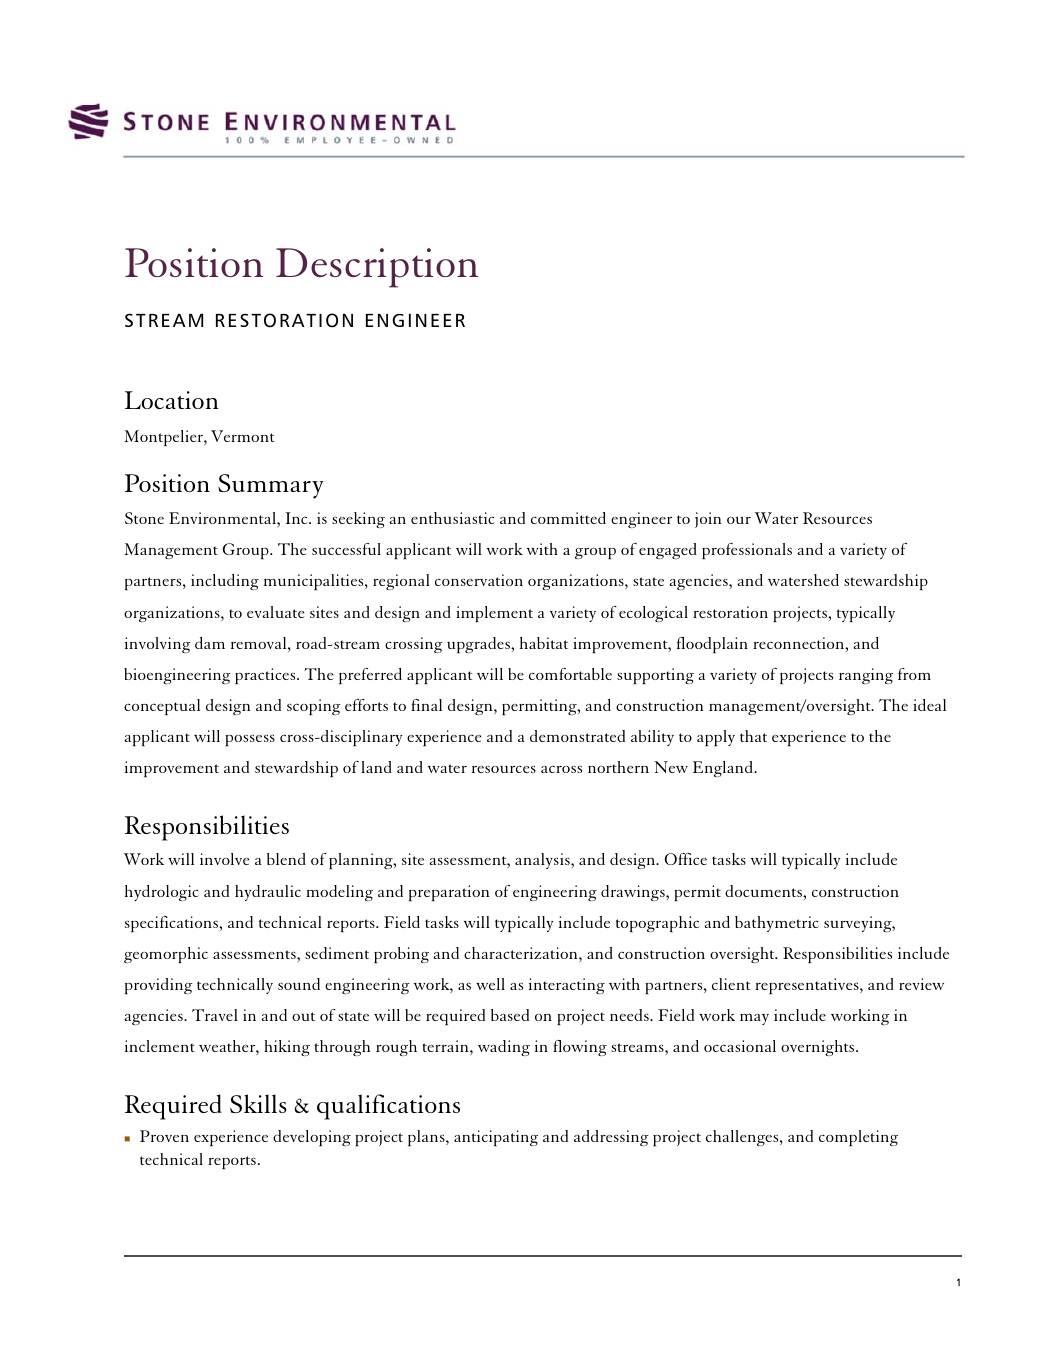 This screenshot has width=1055, height=1365. Describe the element at coordinates (225, 582) in the screenshot. I see `including` at that location.
